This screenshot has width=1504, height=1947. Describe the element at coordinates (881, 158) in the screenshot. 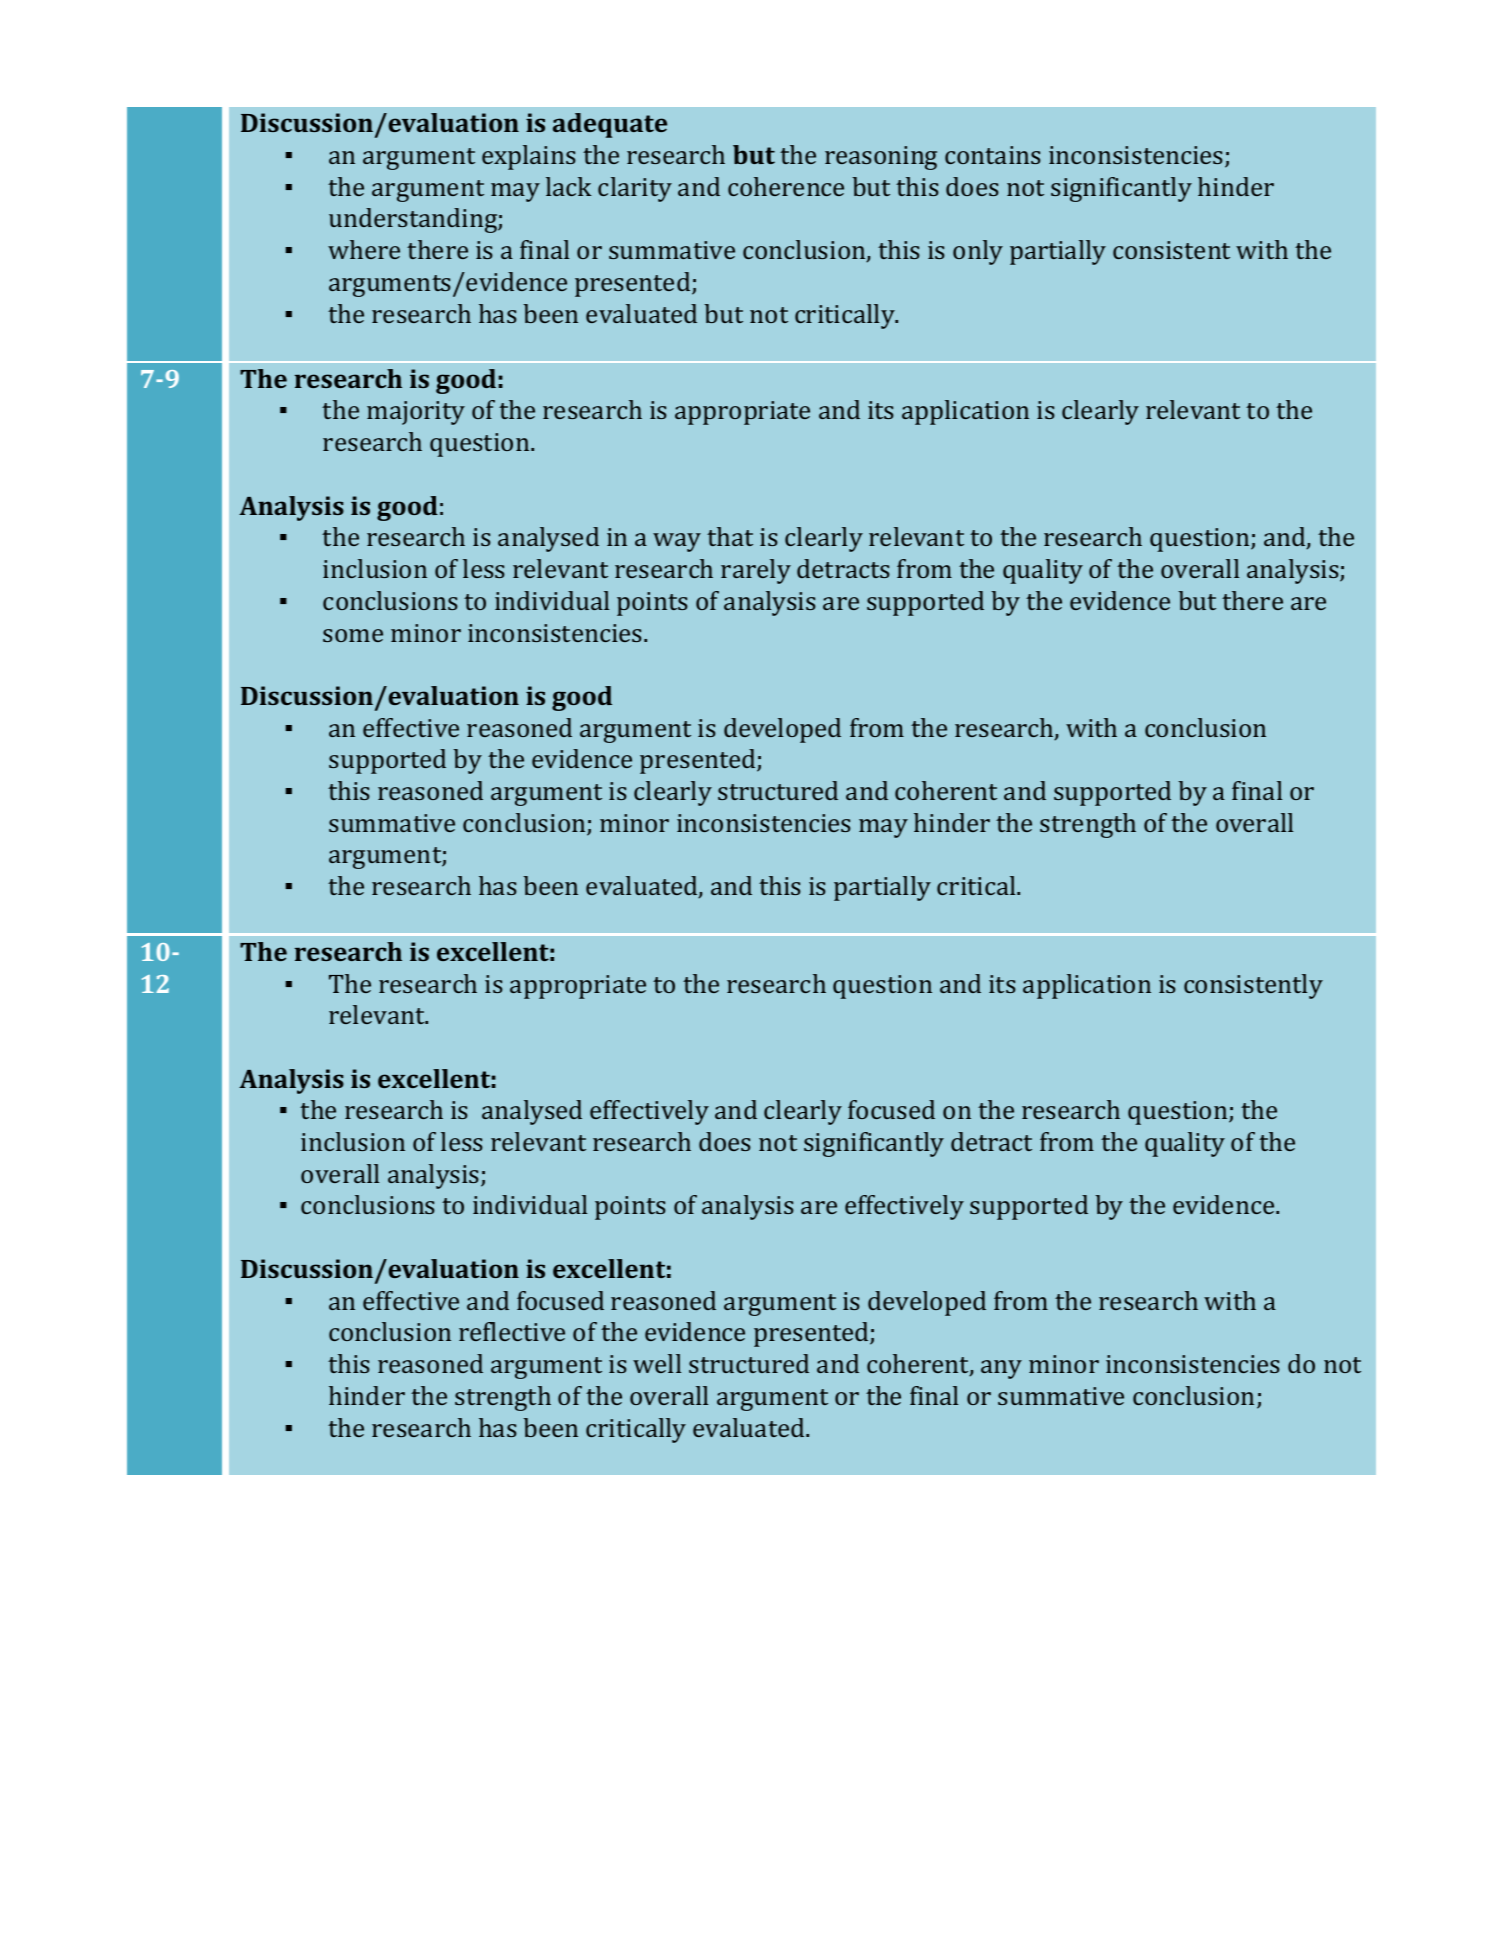

I see `reasoning` at that location.
